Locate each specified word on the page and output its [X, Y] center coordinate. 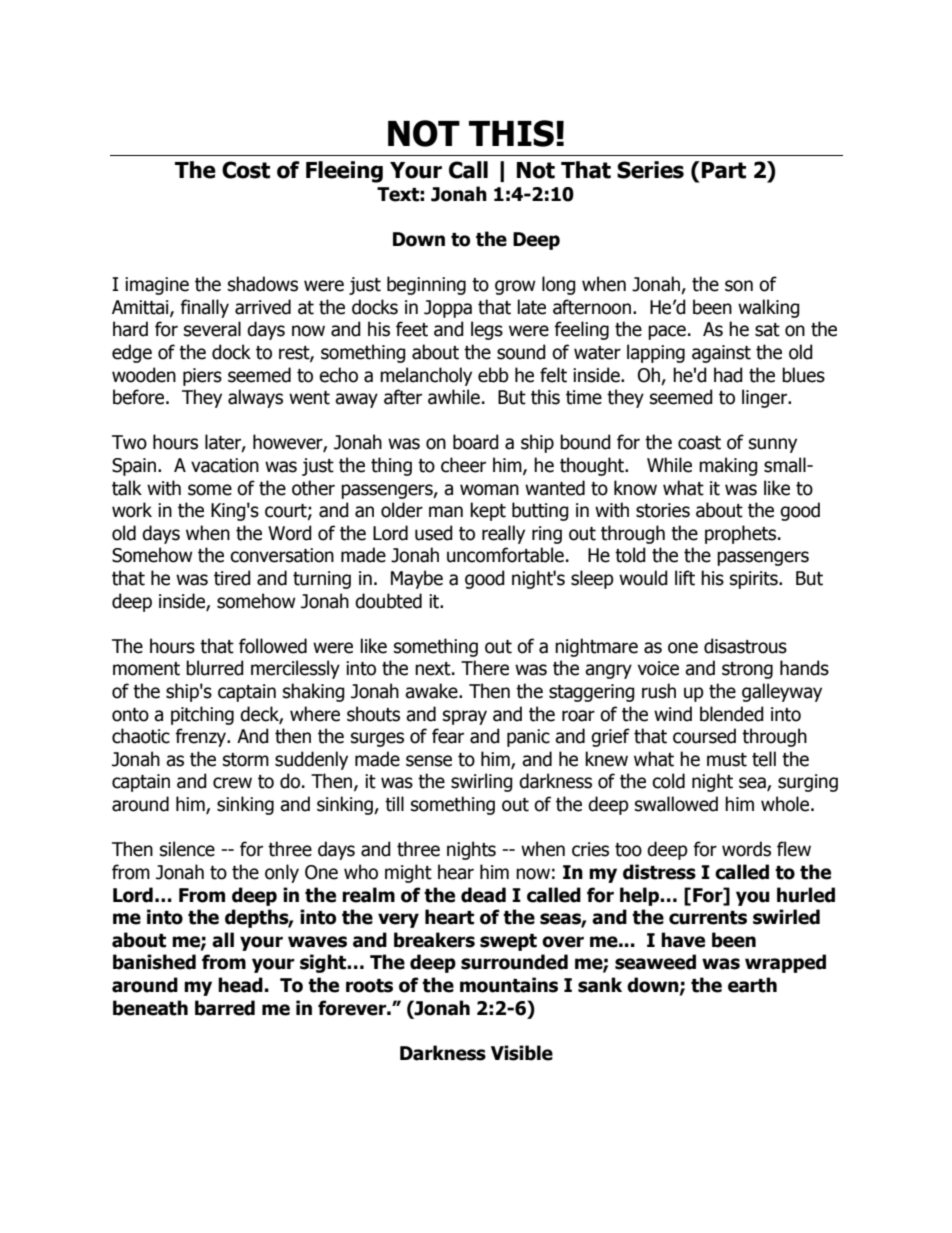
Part [724, 170]
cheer [463, 465]
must [727, 760]
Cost [246, 170]
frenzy [202, 737]
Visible [522, 1053]
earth [752, 985]
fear [448, 736]
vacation [225, 465]
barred [225, 1008]
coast [699, 443]
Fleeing [344, 172]
